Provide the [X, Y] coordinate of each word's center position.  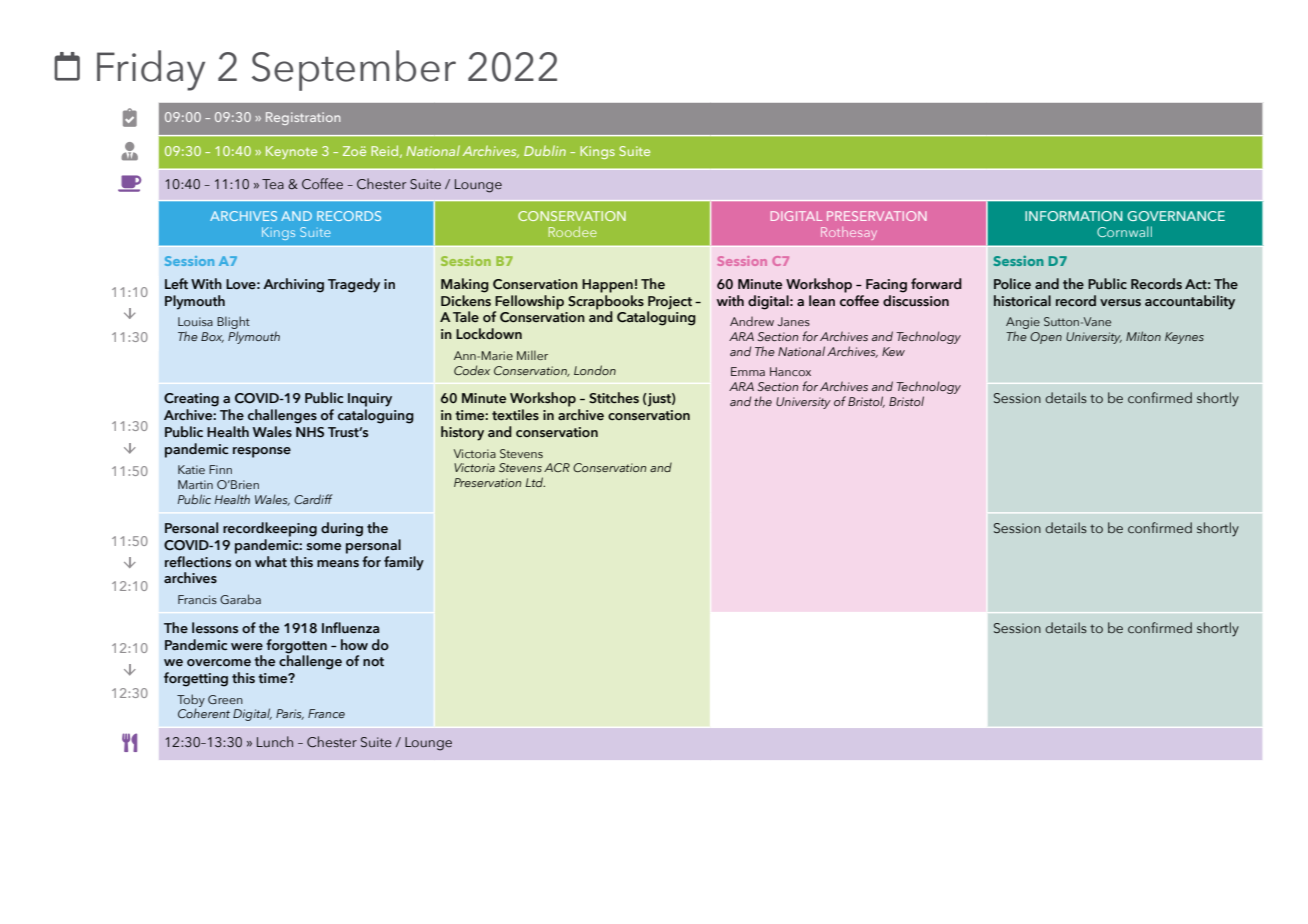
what [271, 562]
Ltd [535, 482]
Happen [607, 286]
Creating [191, 400]
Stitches [614, 397]
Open [1046, 338]
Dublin [545, 150]
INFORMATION [1074, 216]
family [404, 563]
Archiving [293, 285]
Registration [303, 118]
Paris [290, 714]
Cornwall [1124, 231]
